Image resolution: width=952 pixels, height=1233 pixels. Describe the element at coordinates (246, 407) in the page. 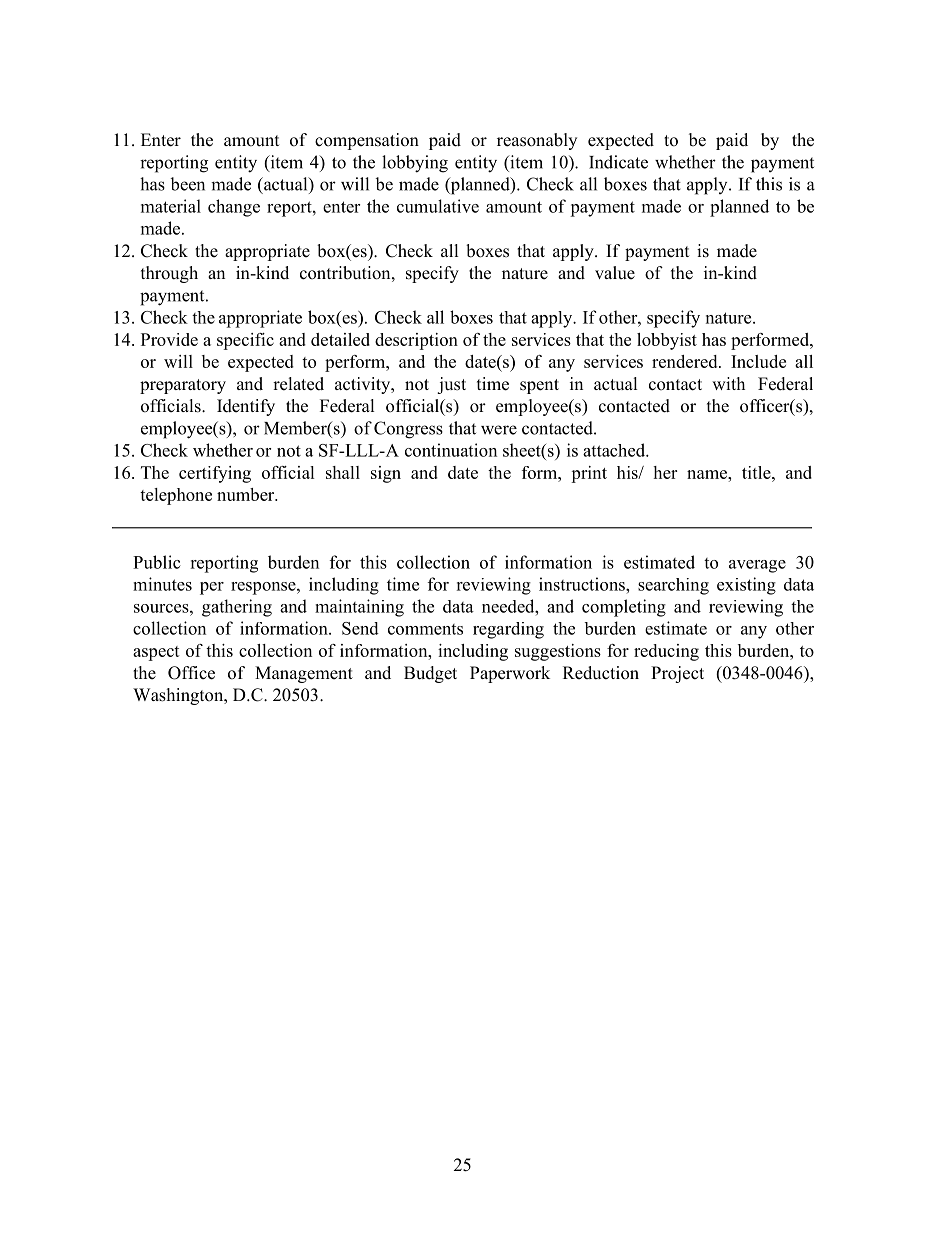

I see `Identify` at that location.
